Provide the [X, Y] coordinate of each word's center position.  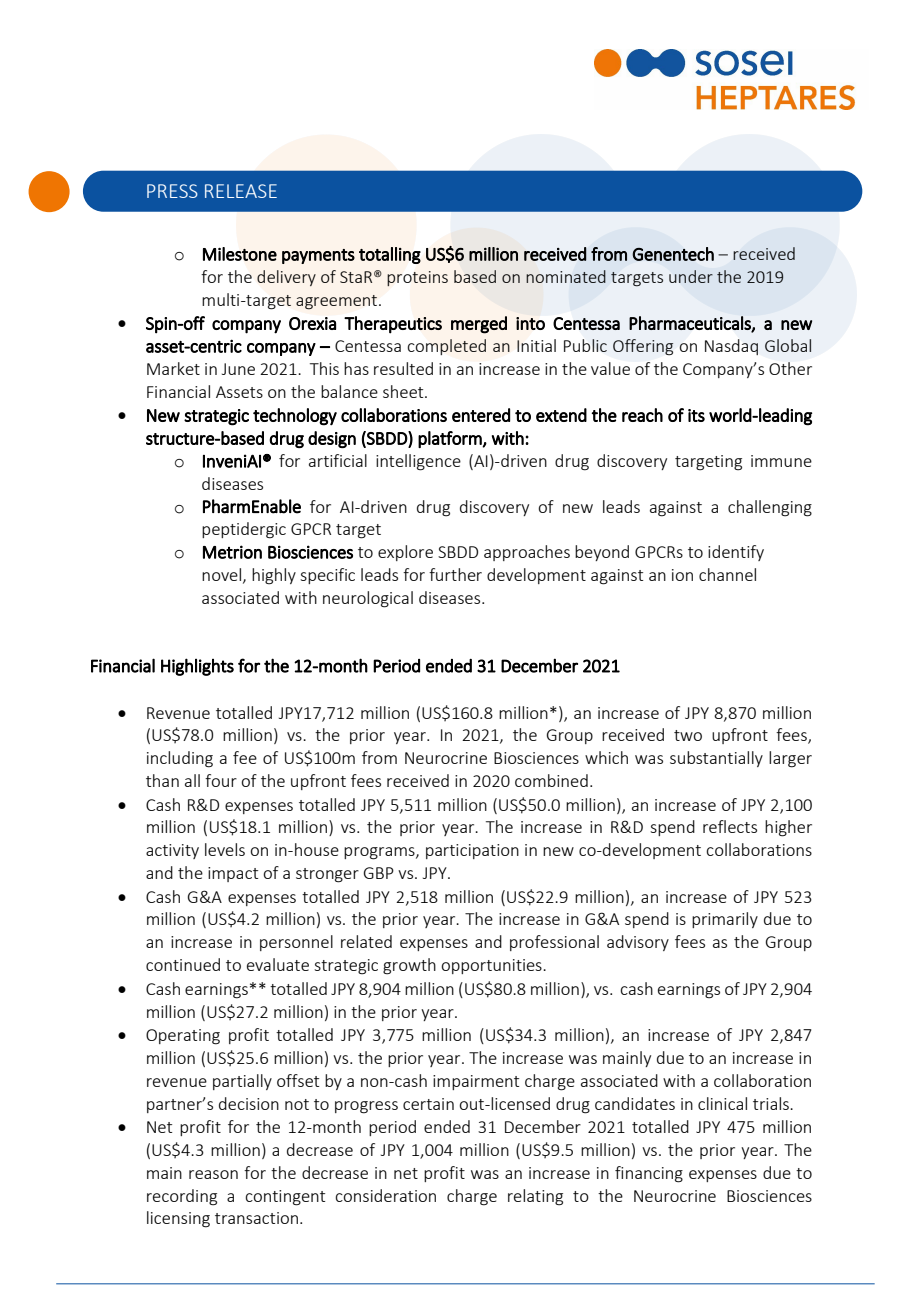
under [691, 276]
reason [213, 1174]
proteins [417, 278]
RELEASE [241, 191]
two [688, 735]
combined [551, 780]
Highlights [197, 667]
